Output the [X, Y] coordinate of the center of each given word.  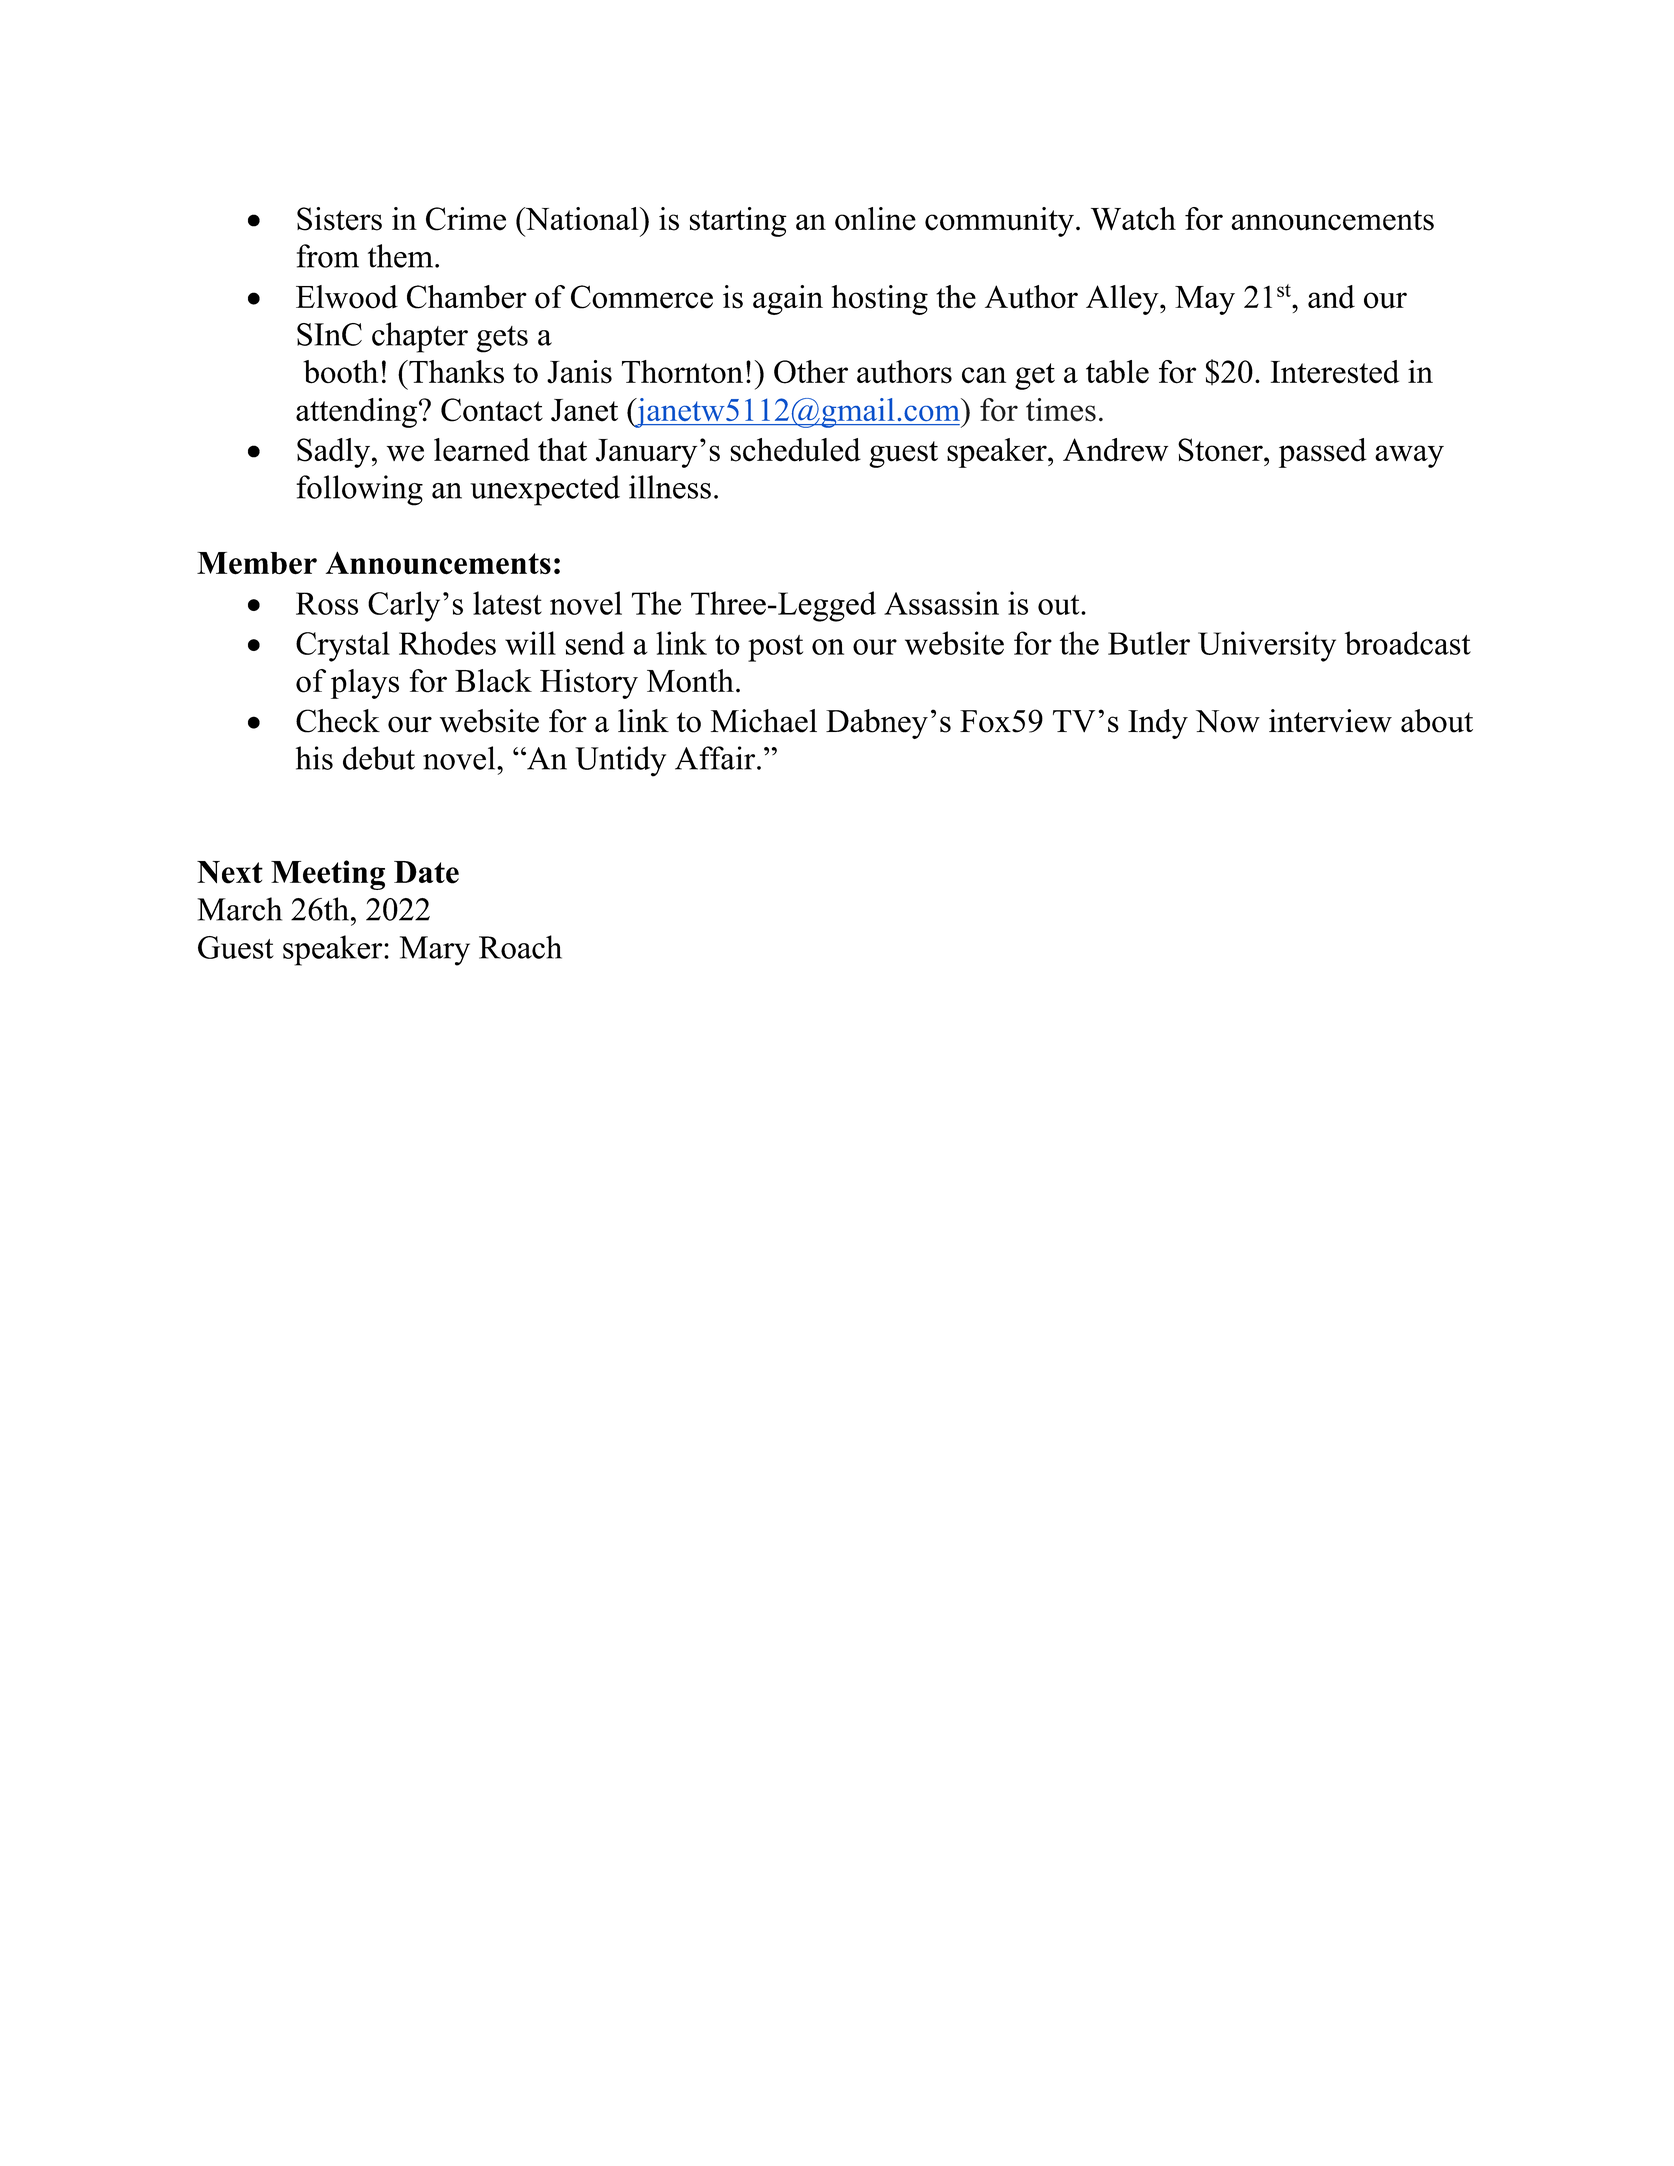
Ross [327, 603]
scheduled [795, 450]
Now [1228, 721]
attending [356, 413]
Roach [520, 947]
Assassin [941, 603]
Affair [716, 758]
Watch [1133, 219]
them [400, 256]
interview [1330, 721]
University [1267, 646]
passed [1323, 453]
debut [379, 758]
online [875, 219]
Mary [435, 951]
